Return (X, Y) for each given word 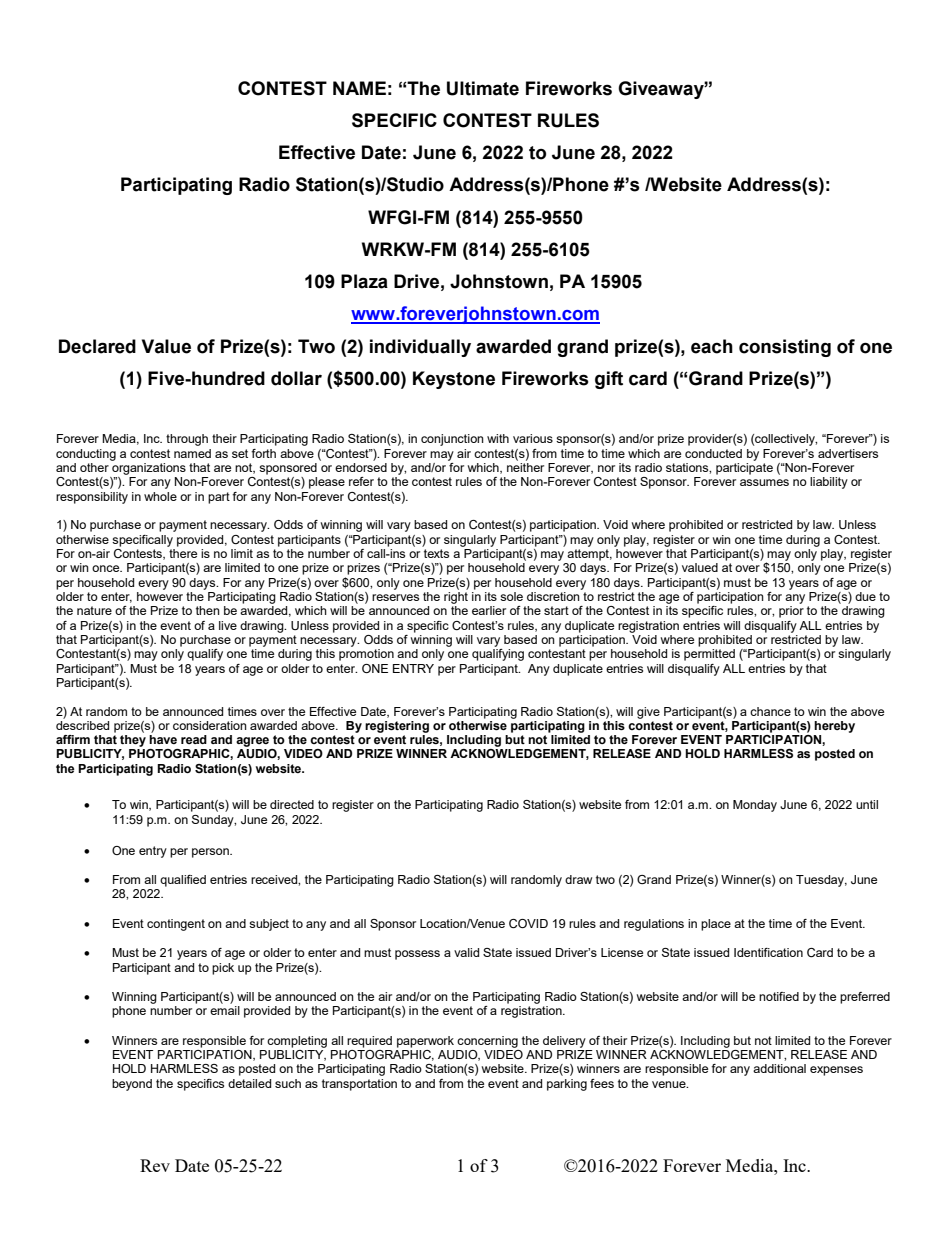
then (208, 610)
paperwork (425, 1042)
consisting (785, 348)
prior (791, 612)
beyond (132, 1085)
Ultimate (483, 88)
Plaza (364, 281)
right (456, 596)
